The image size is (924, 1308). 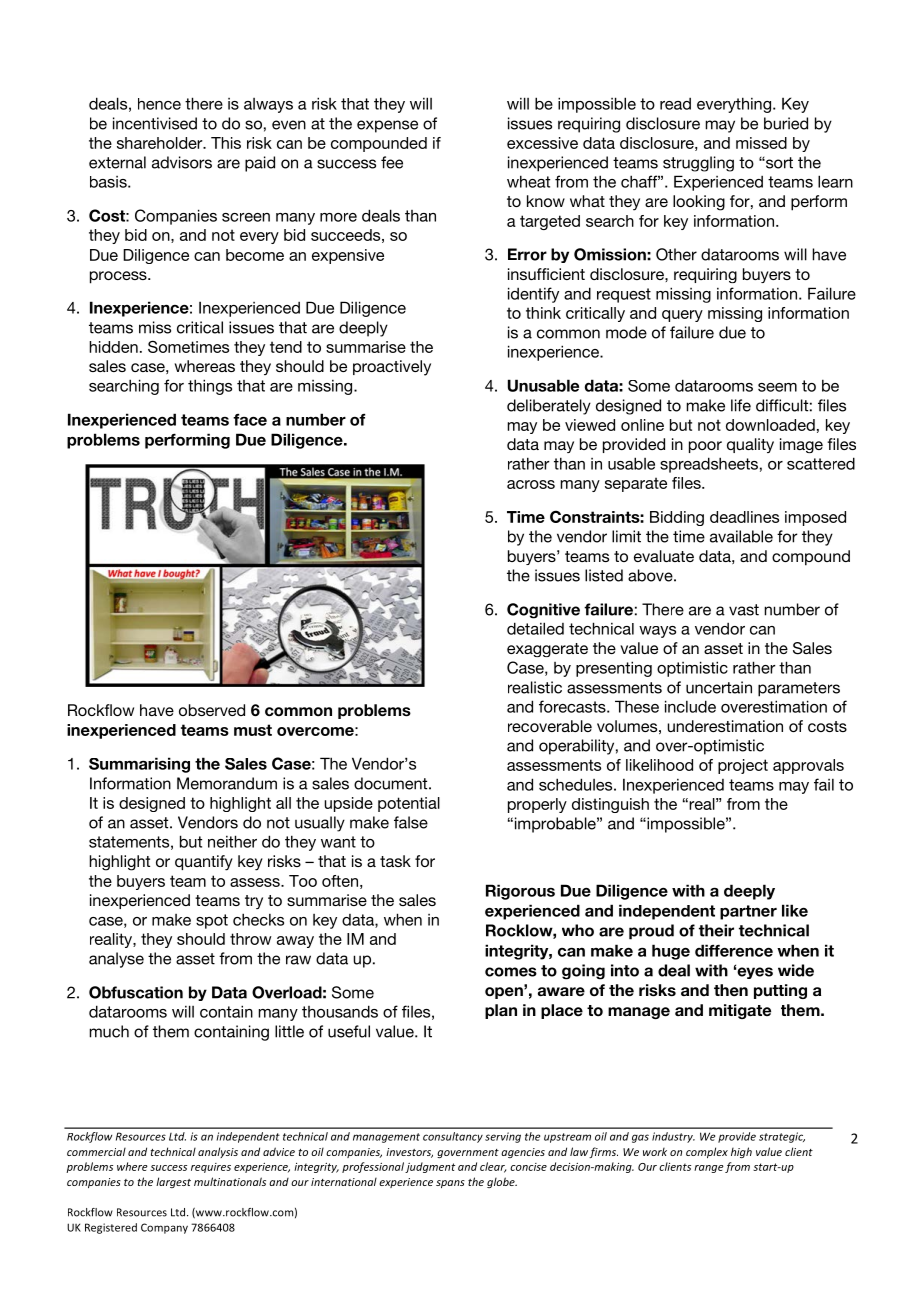 I want to click on shareholder, so click(x=161, y=143).
